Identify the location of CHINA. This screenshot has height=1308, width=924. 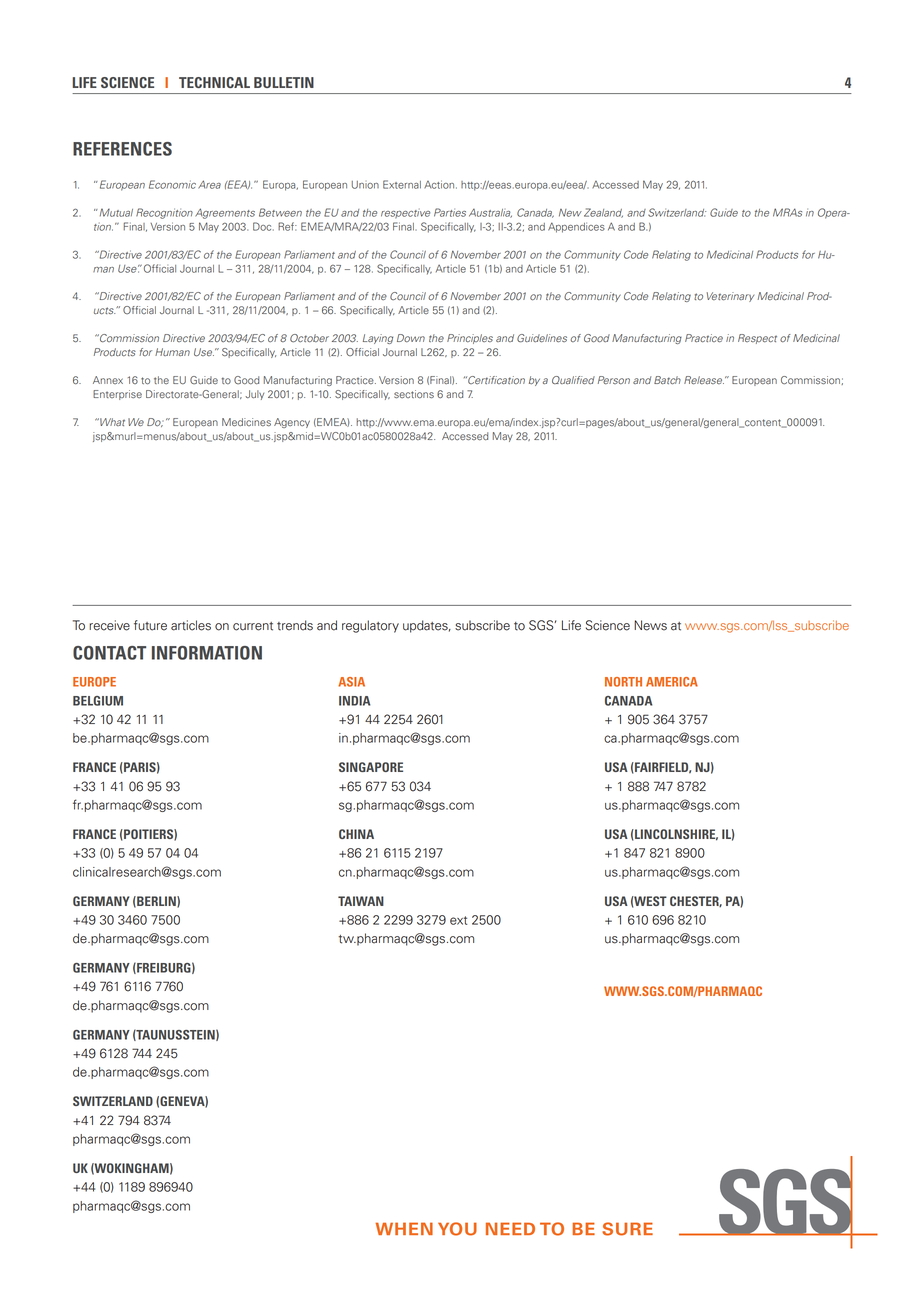
(356, 834).
